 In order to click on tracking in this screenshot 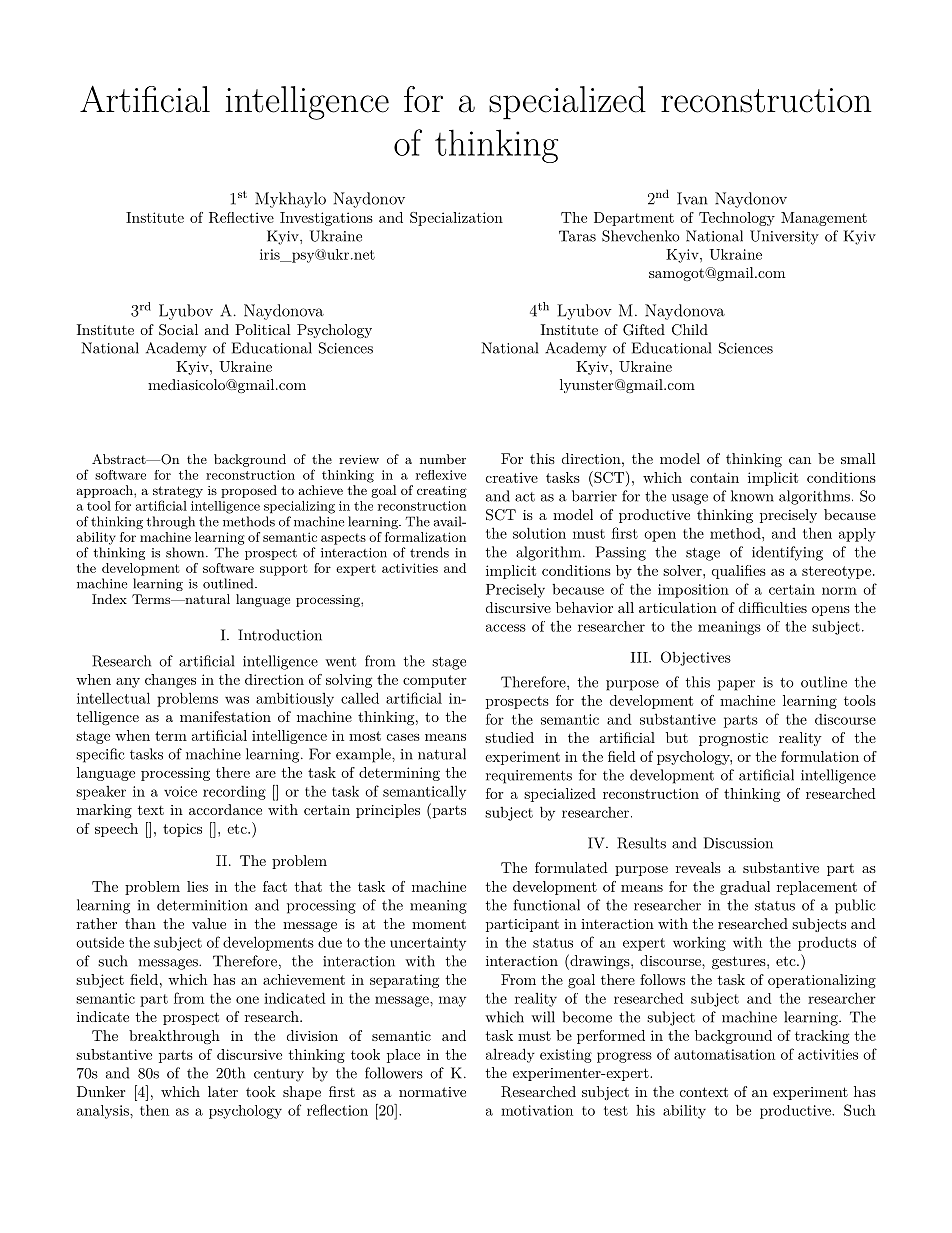, I will do `click(822, 1037)`.
